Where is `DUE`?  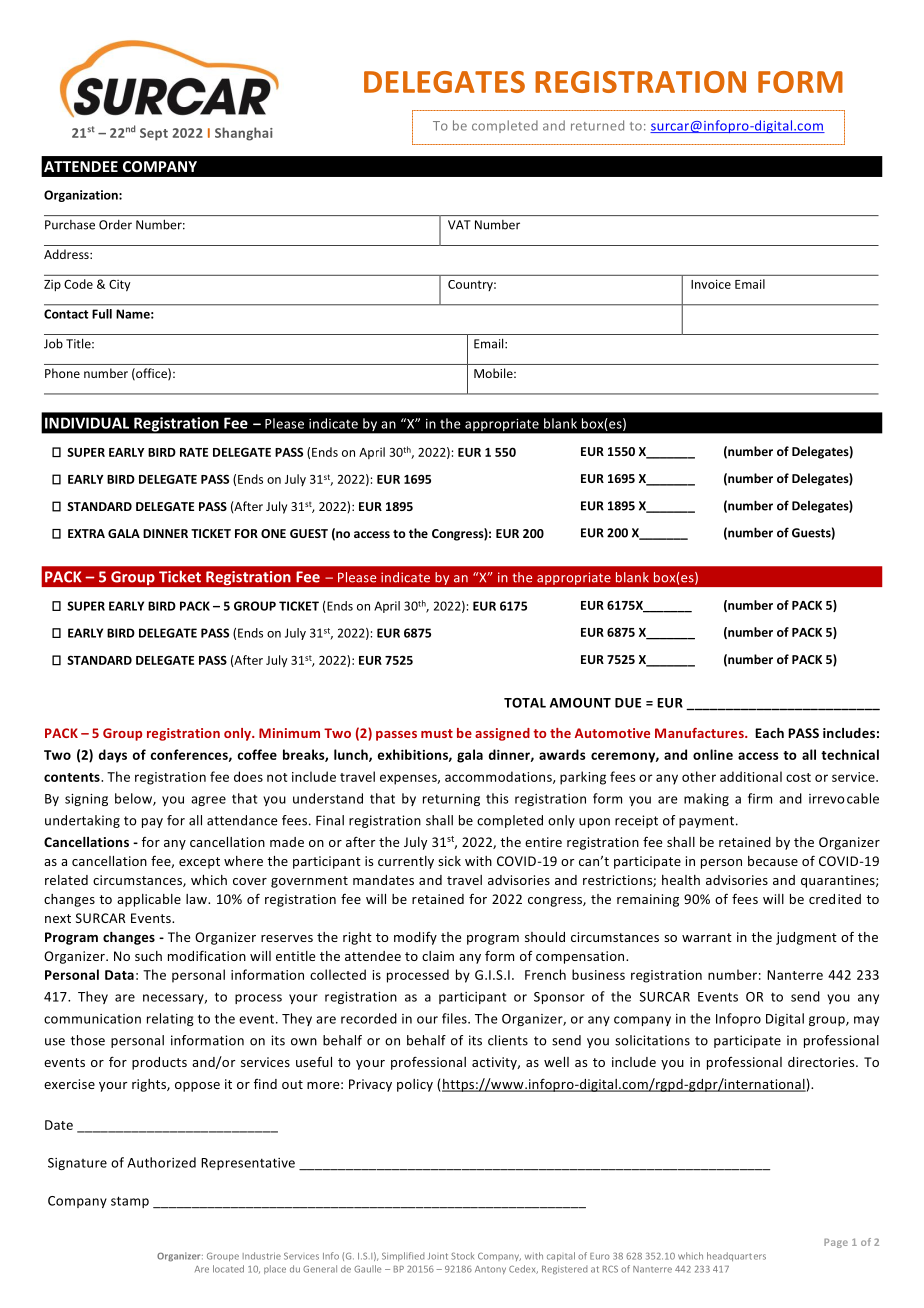
DUE is located at coordinates (628, 703).
